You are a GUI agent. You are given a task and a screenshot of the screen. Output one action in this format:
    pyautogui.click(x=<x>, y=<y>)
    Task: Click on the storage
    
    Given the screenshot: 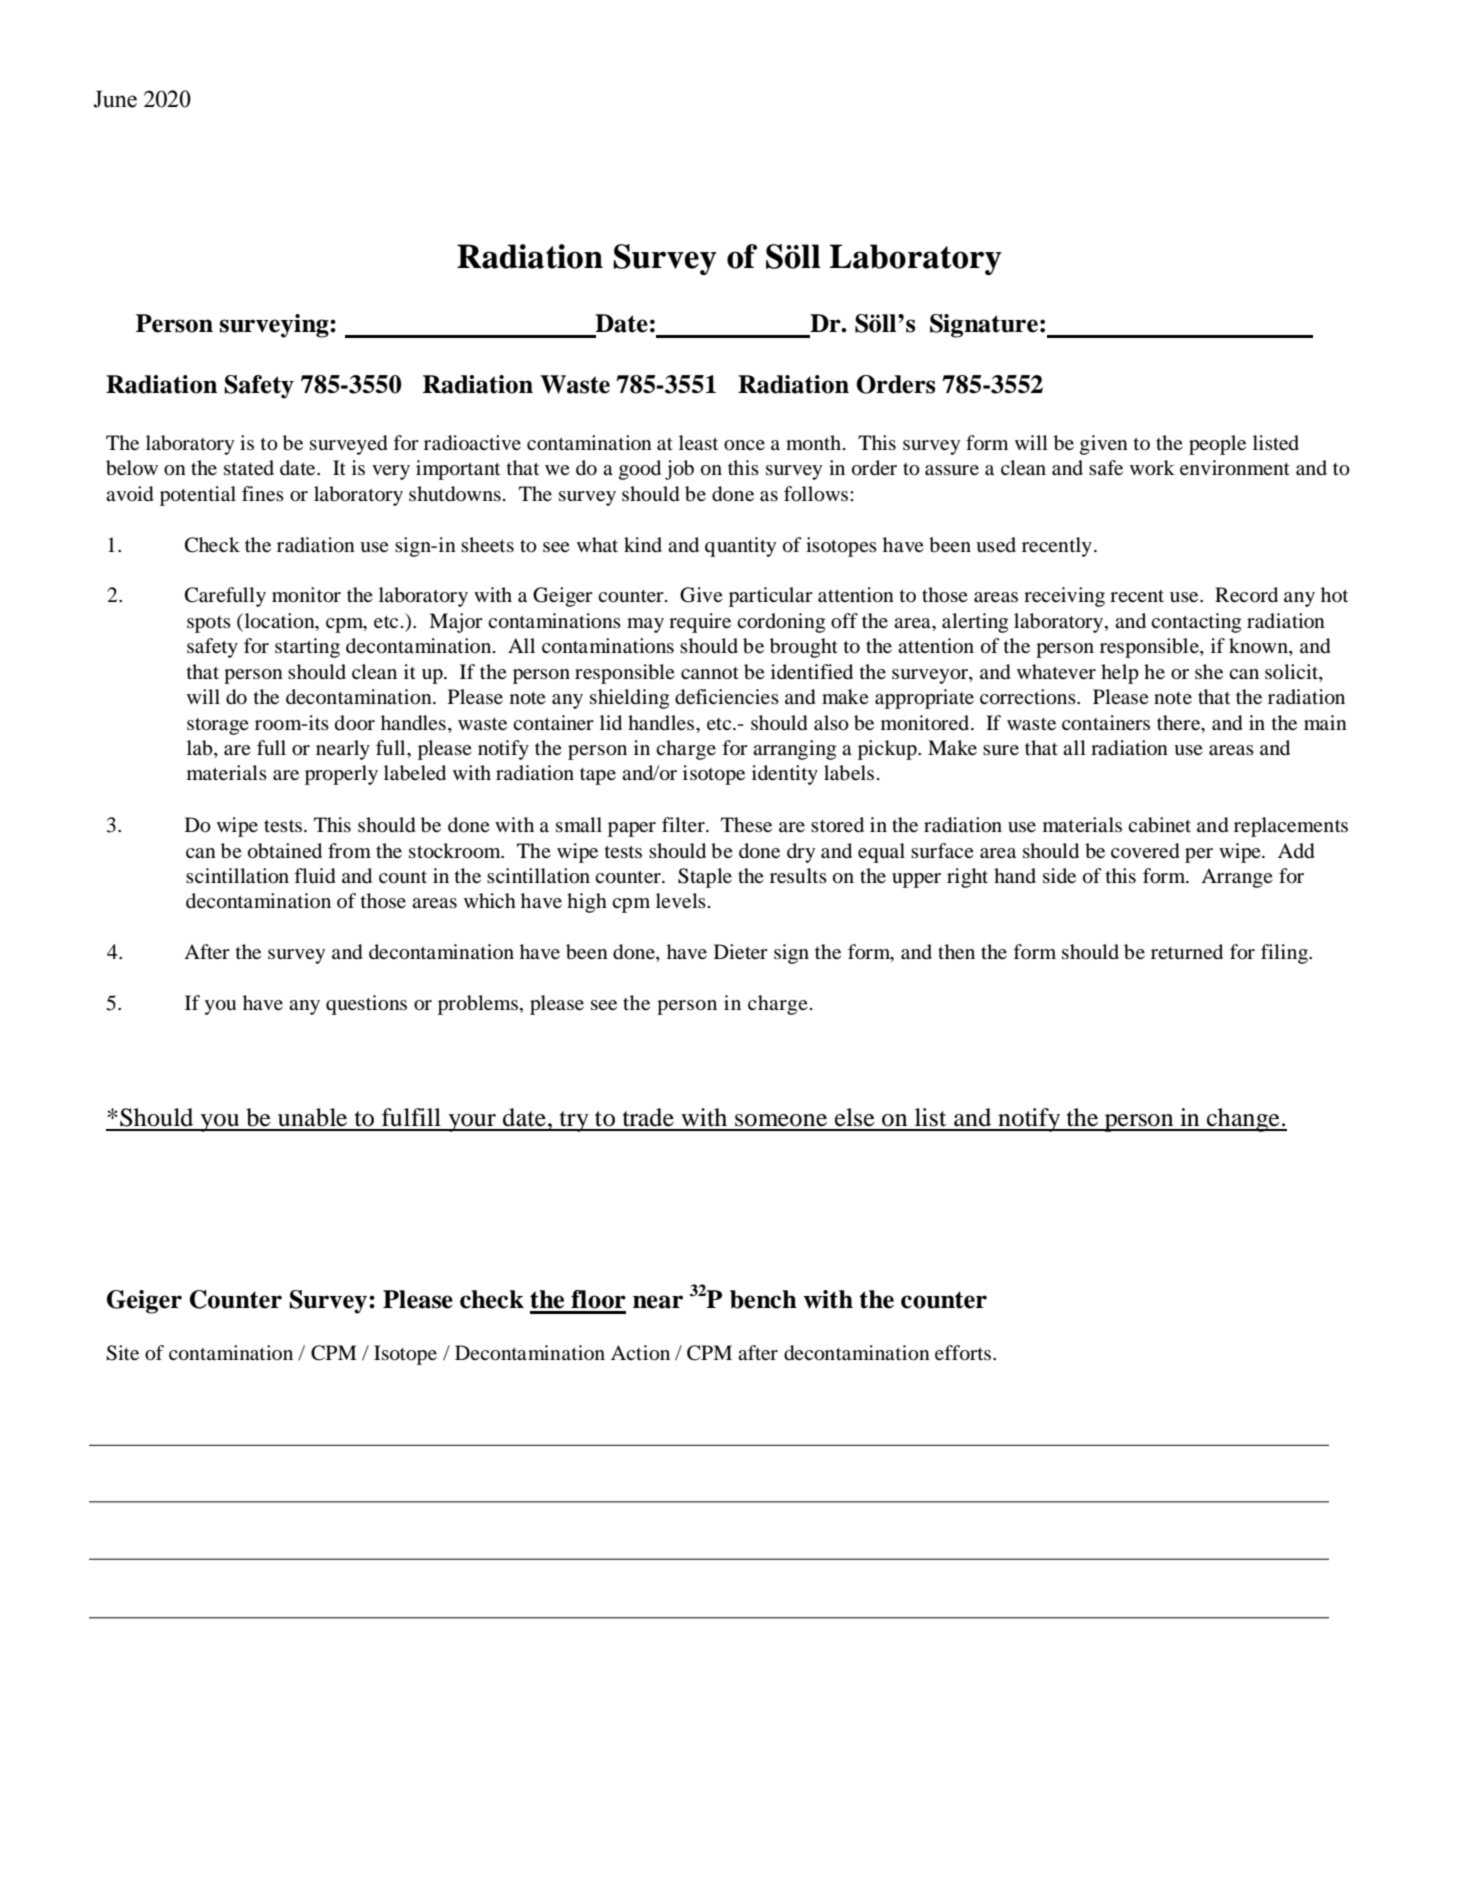 What is the action you would take?
    pyautogui.click(x=218, y=726)
